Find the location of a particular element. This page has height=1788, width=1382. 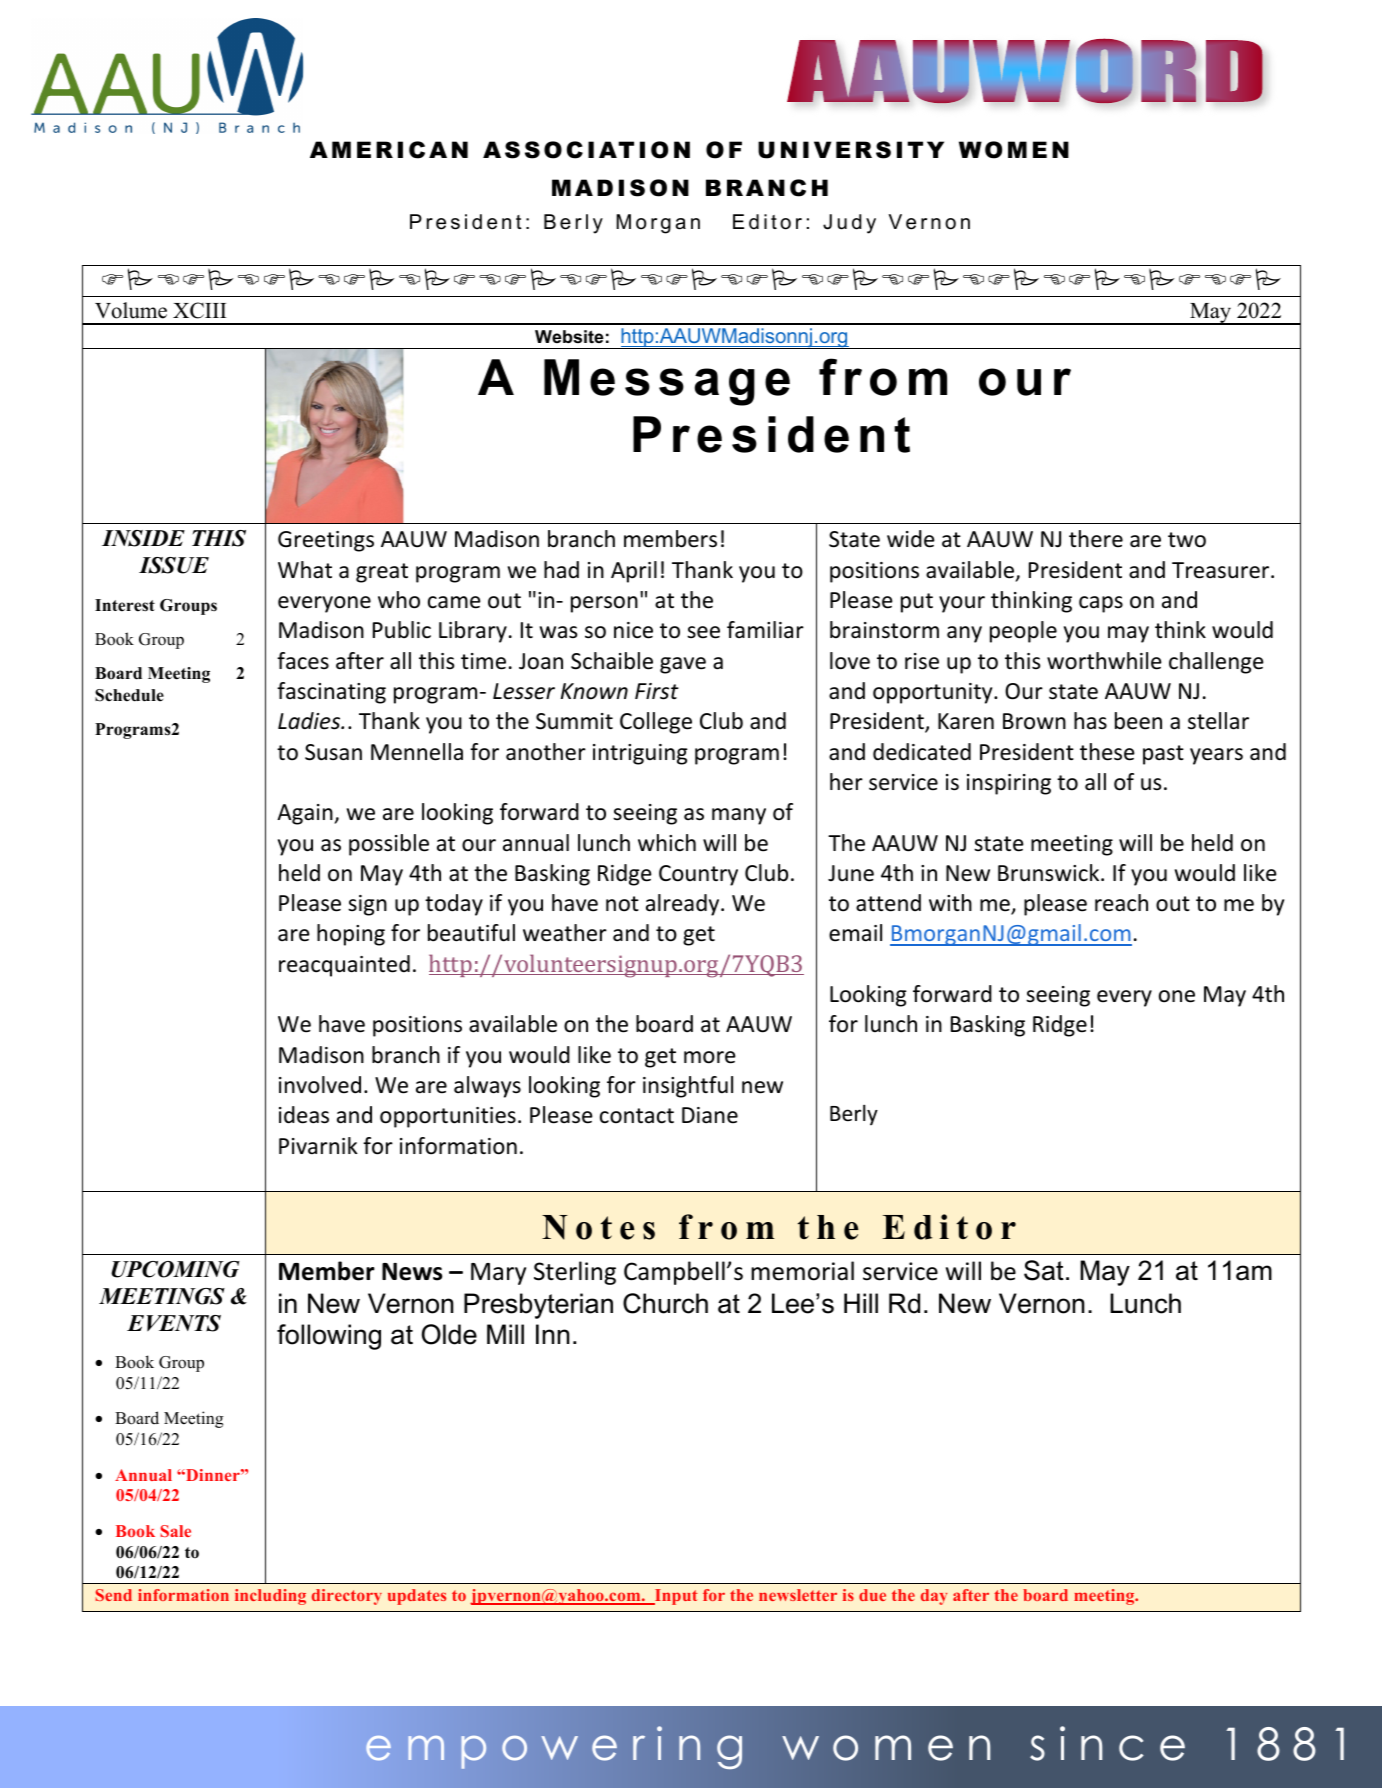

Volume is located at coordinates (131, 310).
